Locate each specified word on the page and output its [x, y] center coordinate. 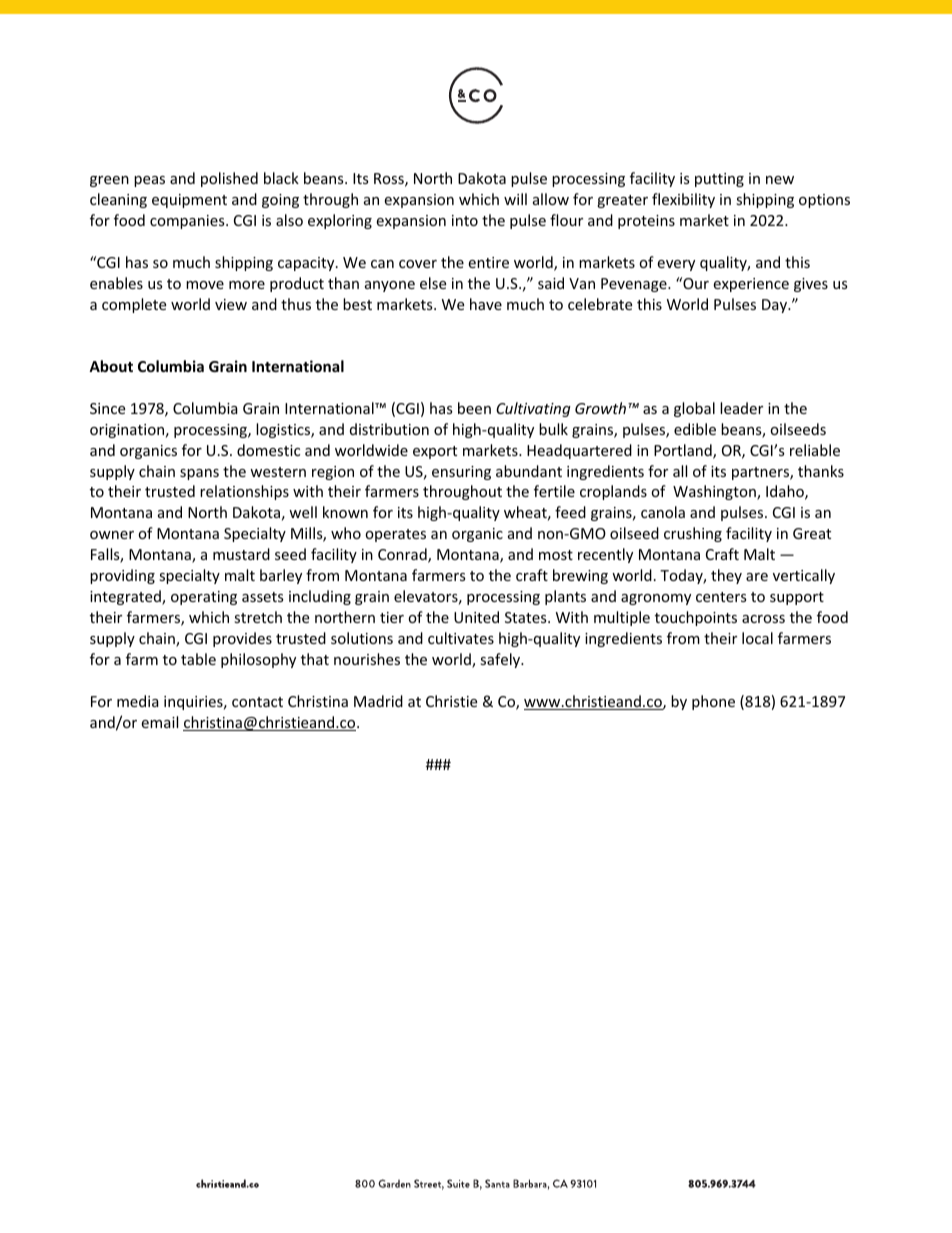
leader [741, 408]
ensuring [461, 473]
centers [721, 597]
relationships [244, 492]
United [476, 617]
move [205, 285]
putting [719, 180]
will [515, 199]
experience [751, 285]
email [159, 722]
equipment [189, 201]
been [474, 408]
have [486, 304]
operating [204, 598]
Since [107, 408]
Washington [715, 492]
